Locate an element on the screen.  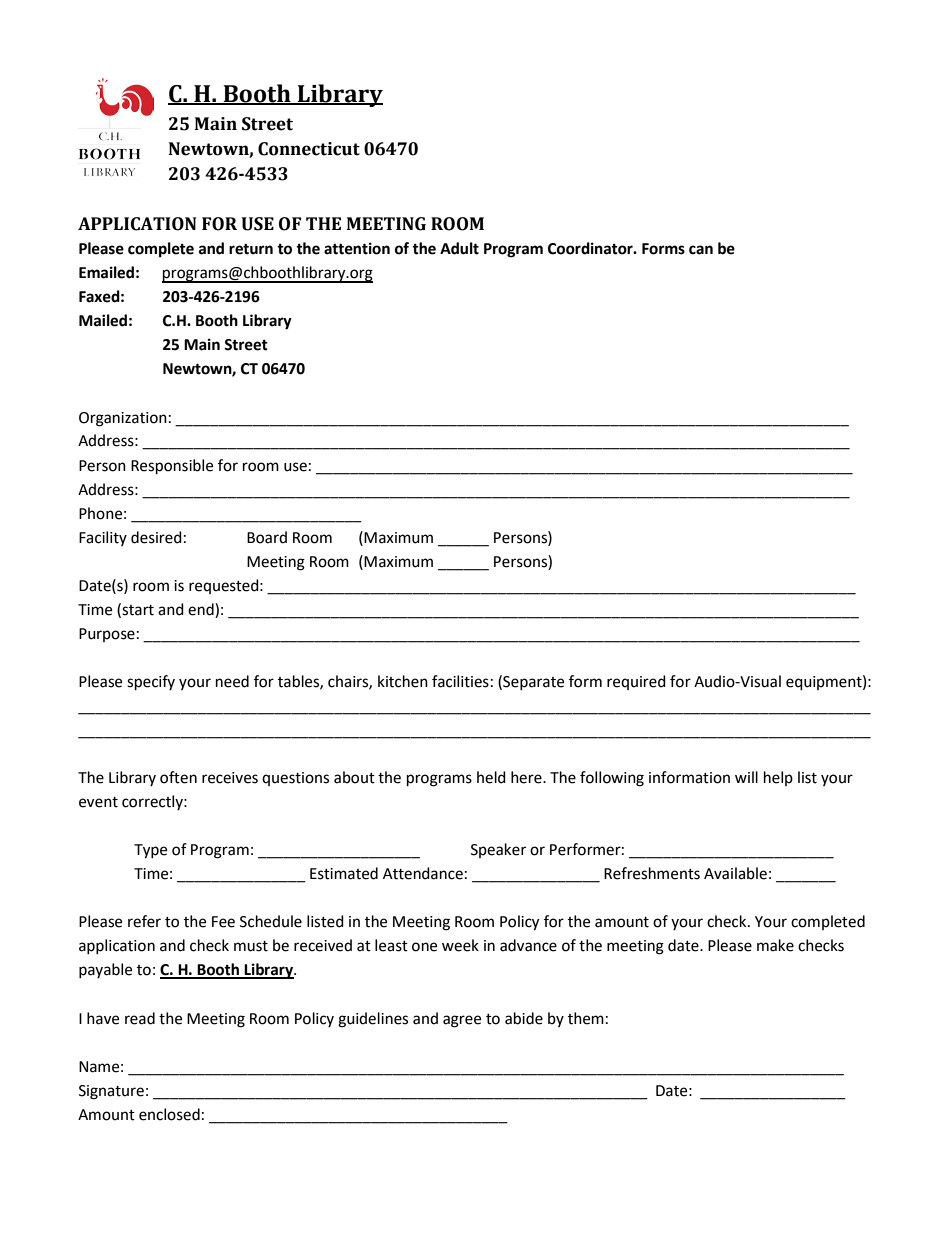
refer is located at coordinates (144, 921).
